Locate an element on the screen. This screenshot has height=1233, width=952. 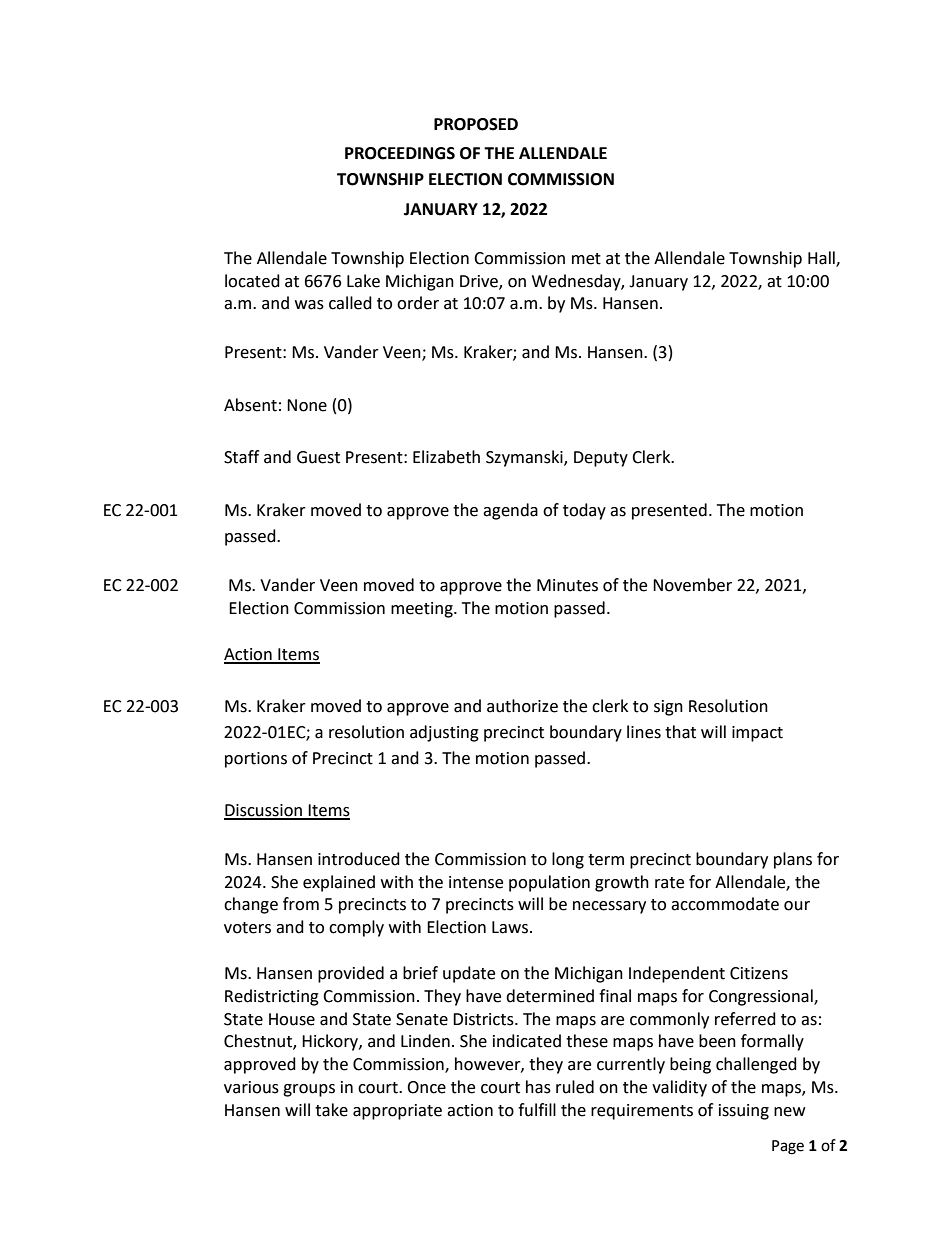
Guest is located at coordinates (318, 457).
